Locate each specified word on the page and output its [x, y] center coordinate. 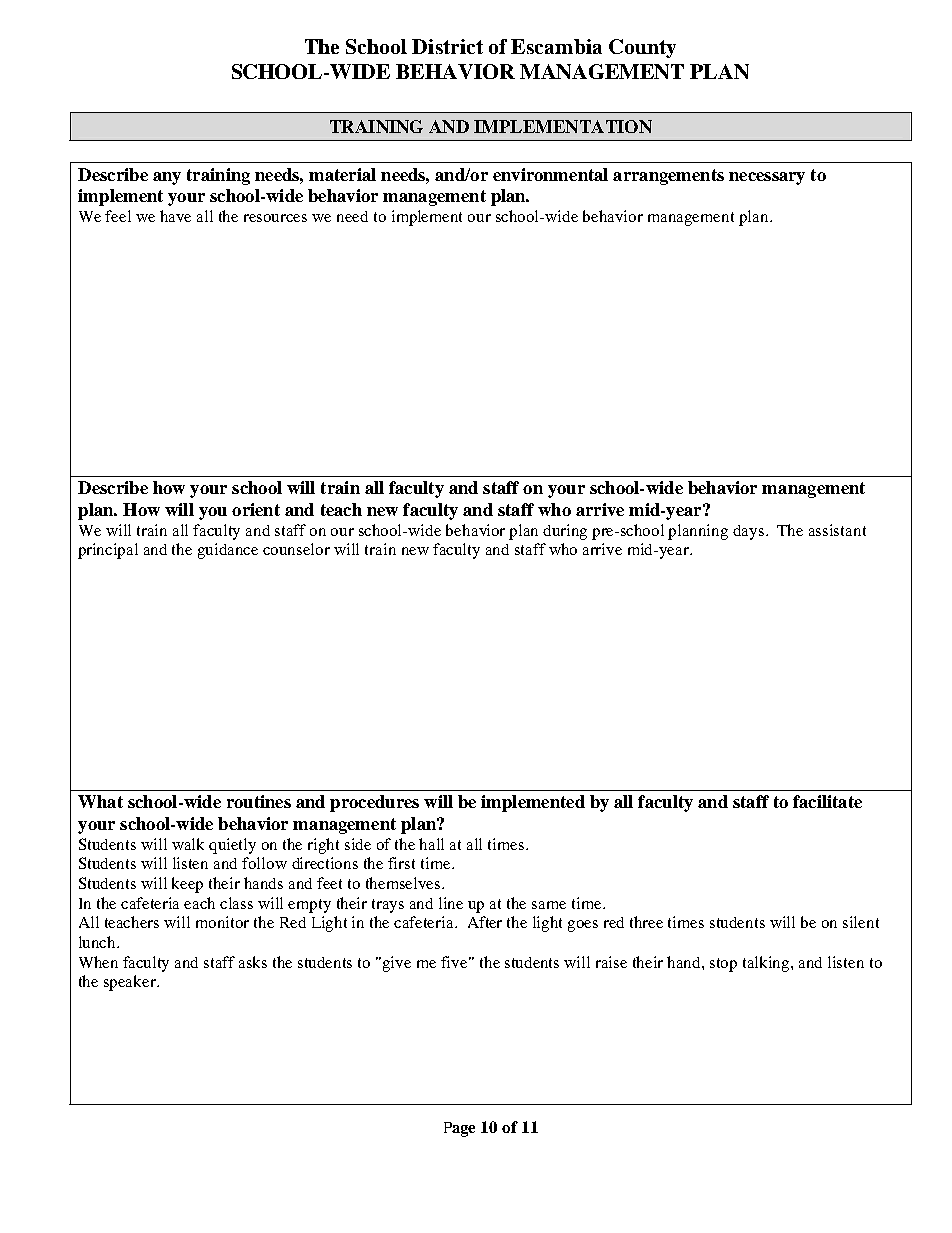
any [167, 178]
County [642, 48]
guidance [228, 551]
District [447, 46]
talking [767, 964]
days [750, 532]
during [565, 532]
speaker [131, 983]
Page [459, 1129]
